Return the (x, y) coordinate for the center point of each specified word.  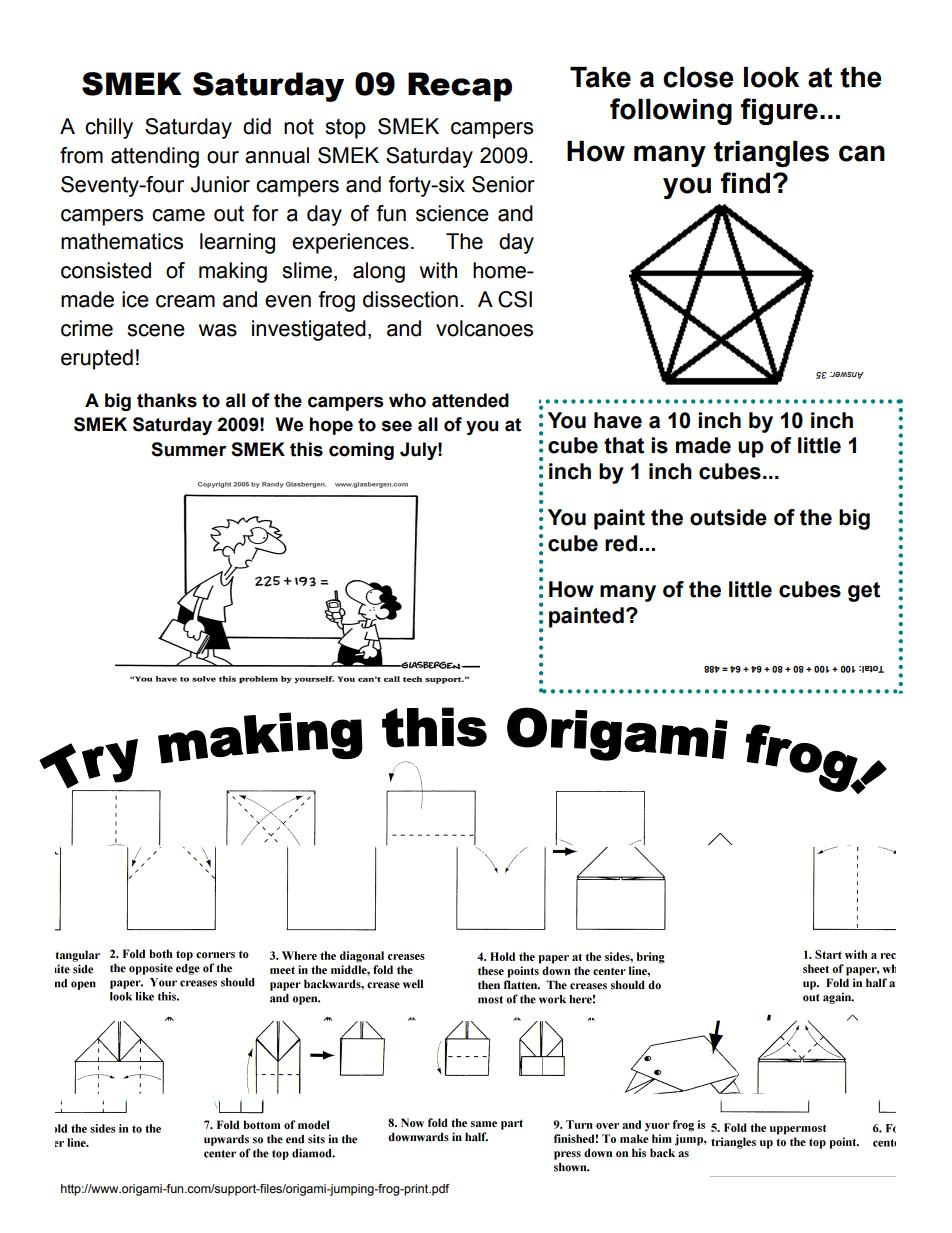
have (618, 420)
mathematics (122, 241)
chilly (109, 128)
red (621, 543)
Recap (460, 87)
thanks (167, 400)
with (438, 270)
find (745, 183)
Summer (188, 449)
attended (470, 400)
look (771, 77)
